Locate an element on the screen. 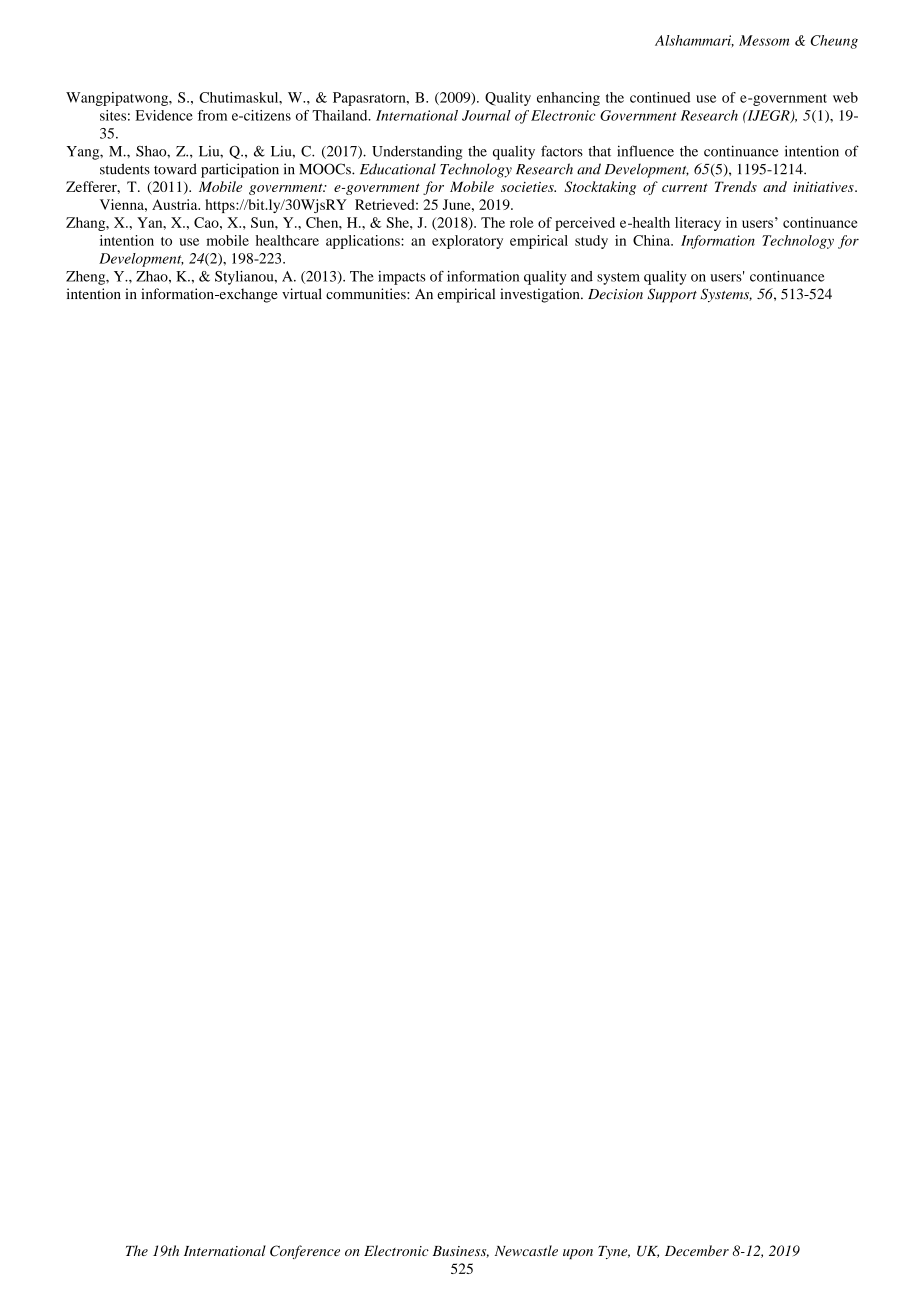  China is located at coordinates (653, 240).
